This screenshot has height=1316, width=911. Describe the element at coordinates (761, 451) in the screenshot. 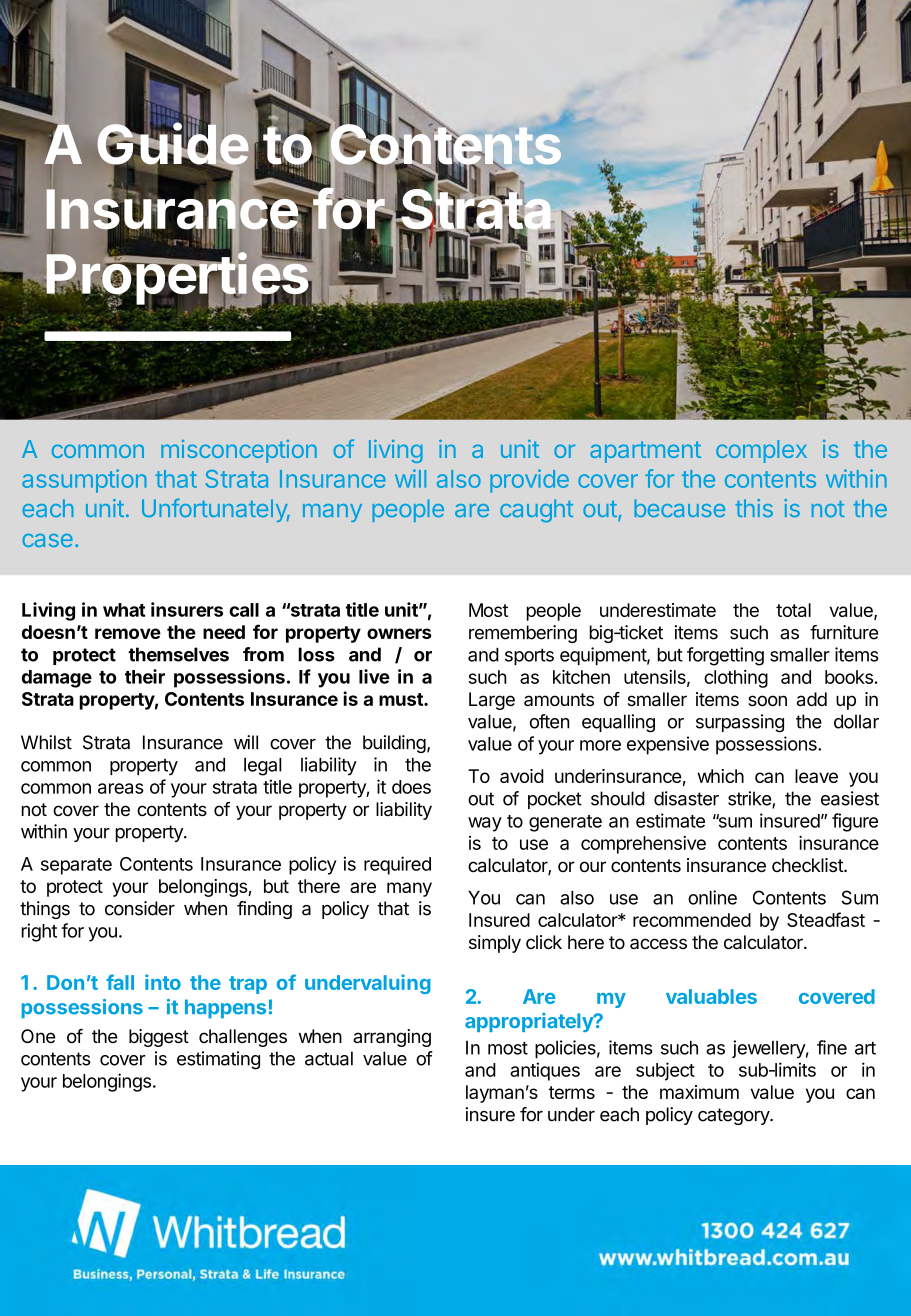

I see `complex` at that location.
